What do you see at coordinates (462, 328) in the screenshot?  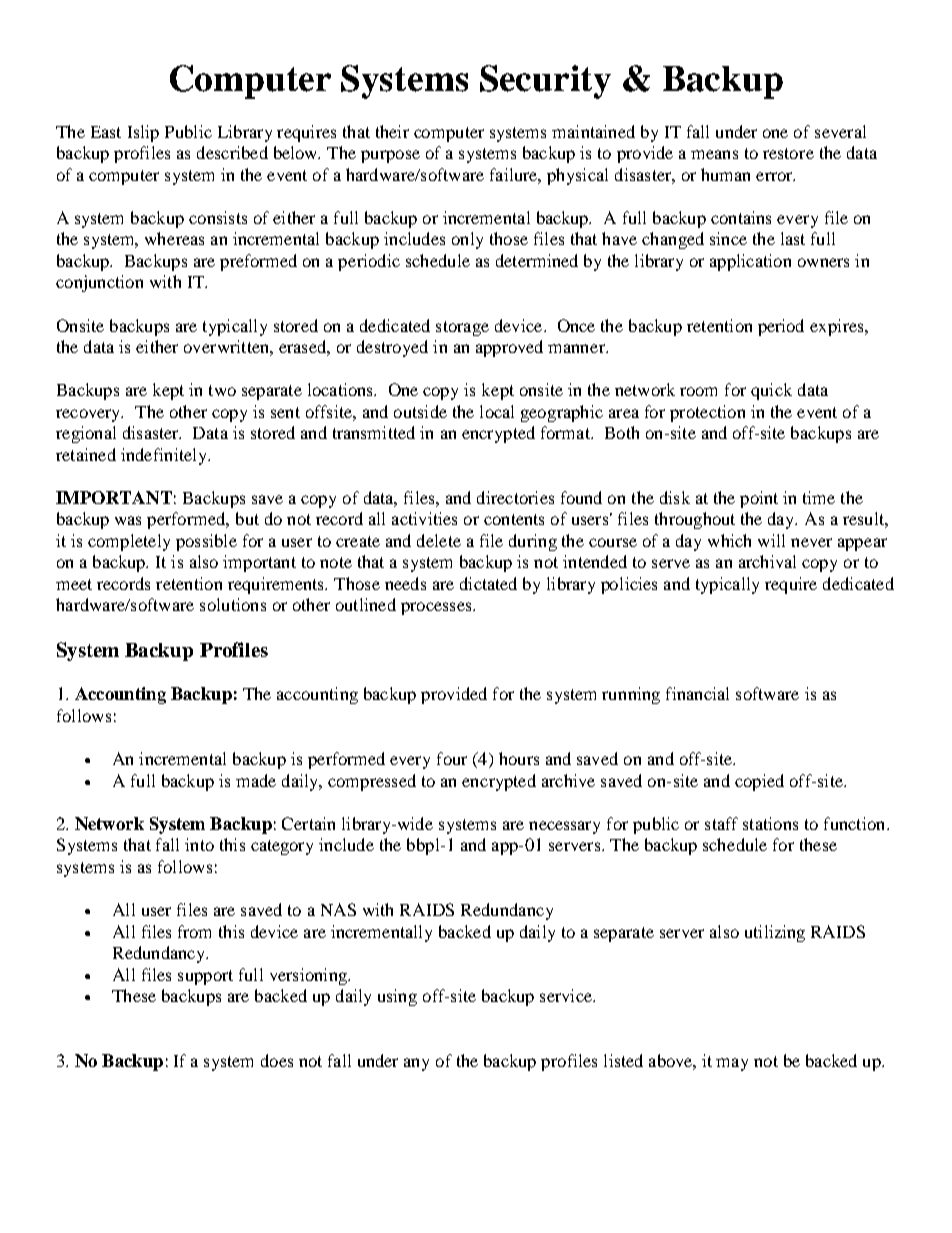 I see `storage` at bounding box center [462, 328].
